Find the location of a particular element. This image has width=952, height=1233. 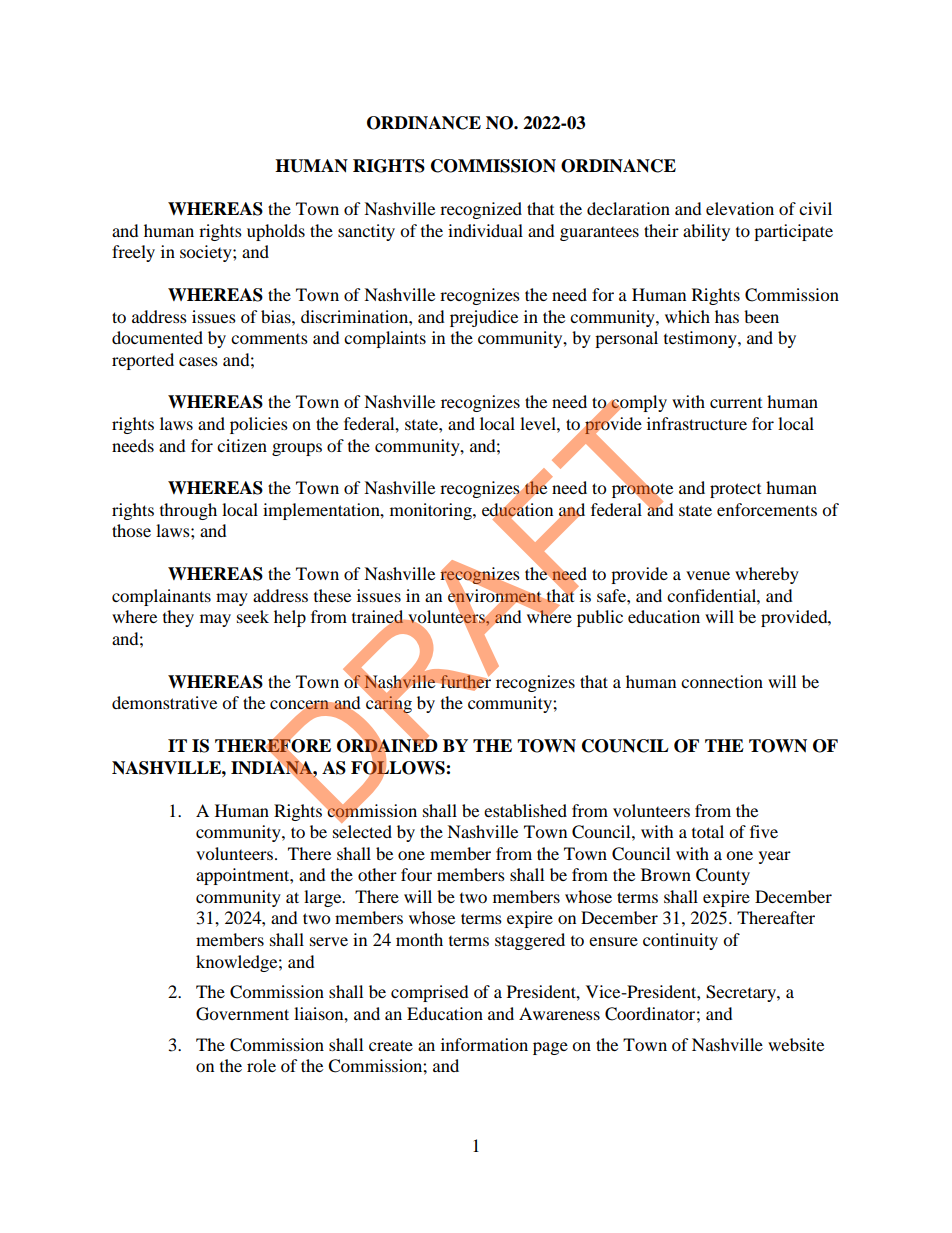

information is located at coordinates (484, 1044).
